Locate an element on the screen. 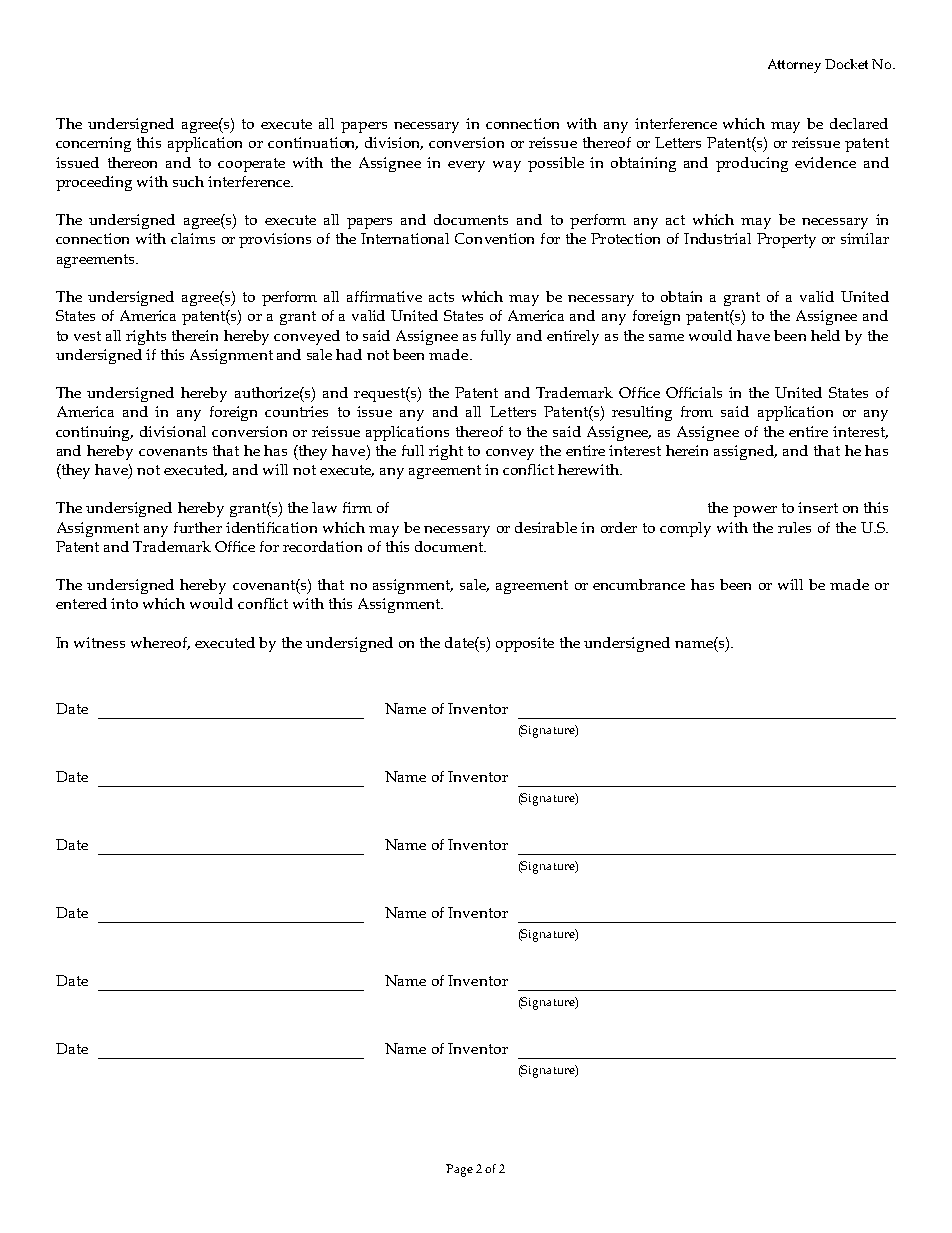  thereon is located at coordinates (132, 162).
